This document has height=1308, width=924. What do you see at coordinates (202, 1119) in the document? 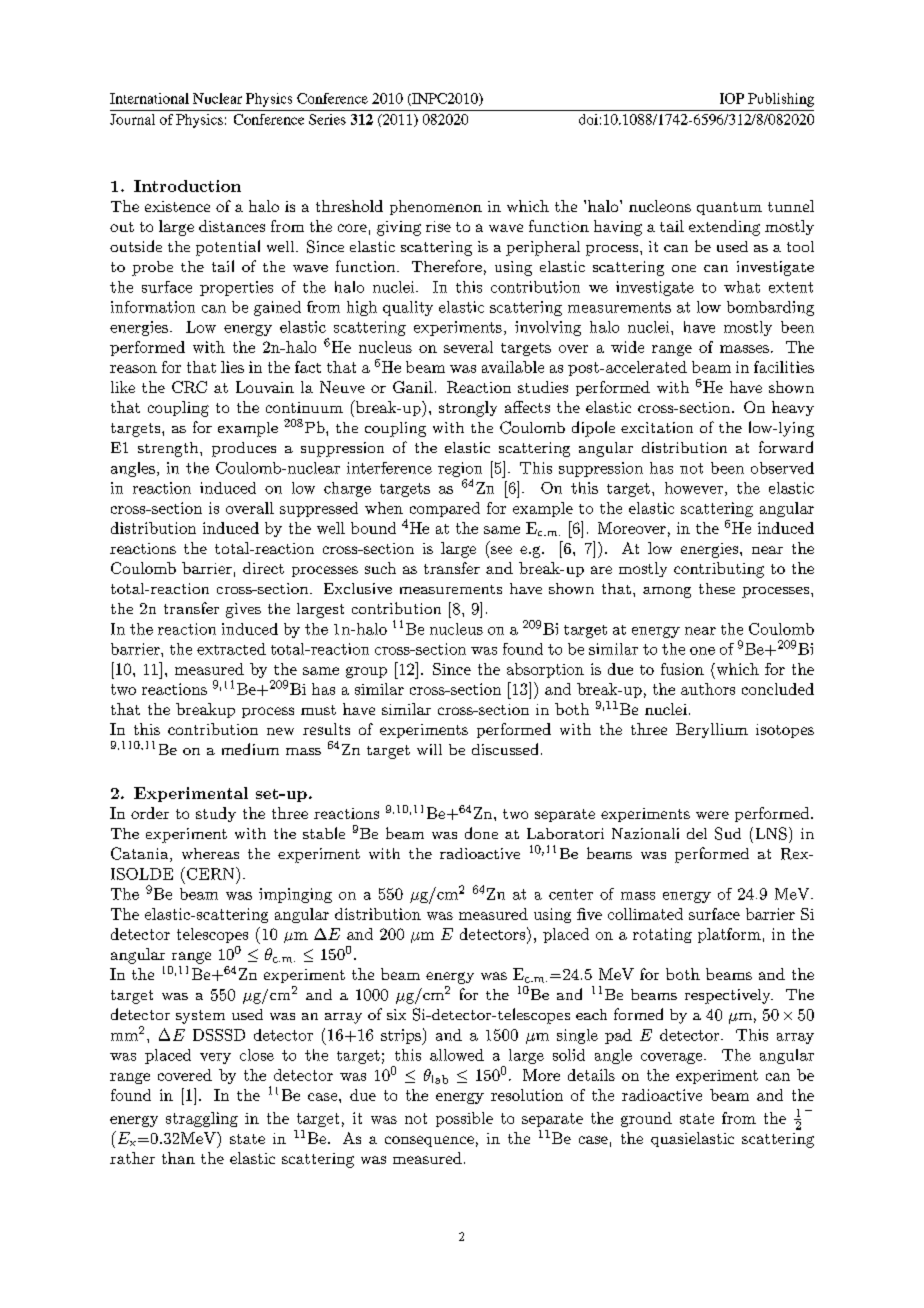
I see `straggling` at bounding box center [202, 1119].
